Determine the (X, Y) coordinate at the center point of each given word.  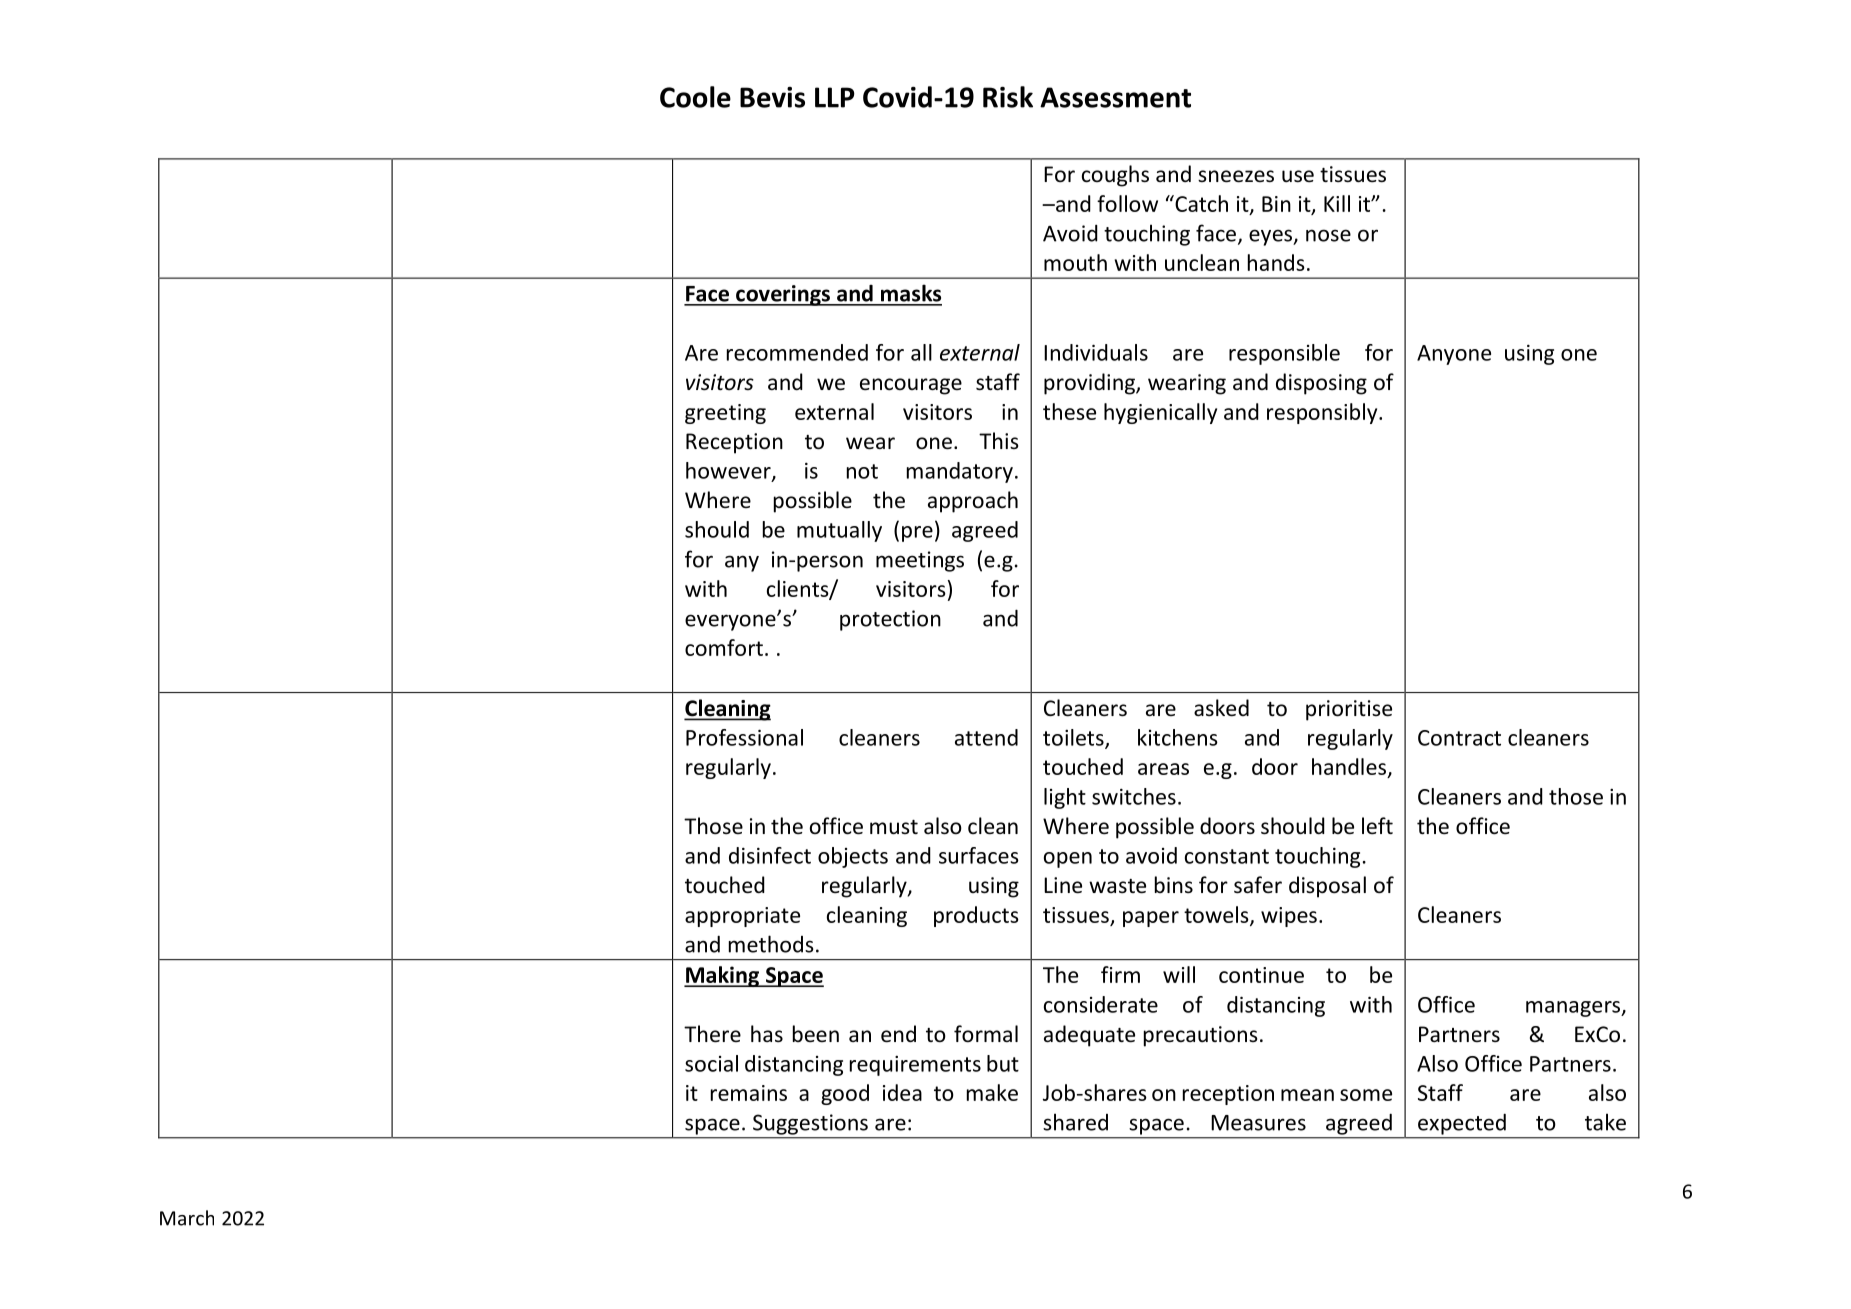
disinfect (770, 855)
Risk (1008, 97)
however (729, 471)
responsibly (1323, 413)
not (862, 471)
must (894, 827)
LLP (835, 97)
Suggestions (810, 1124)
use (1298, 176)
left (1377, 826)
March (187, 1218)
